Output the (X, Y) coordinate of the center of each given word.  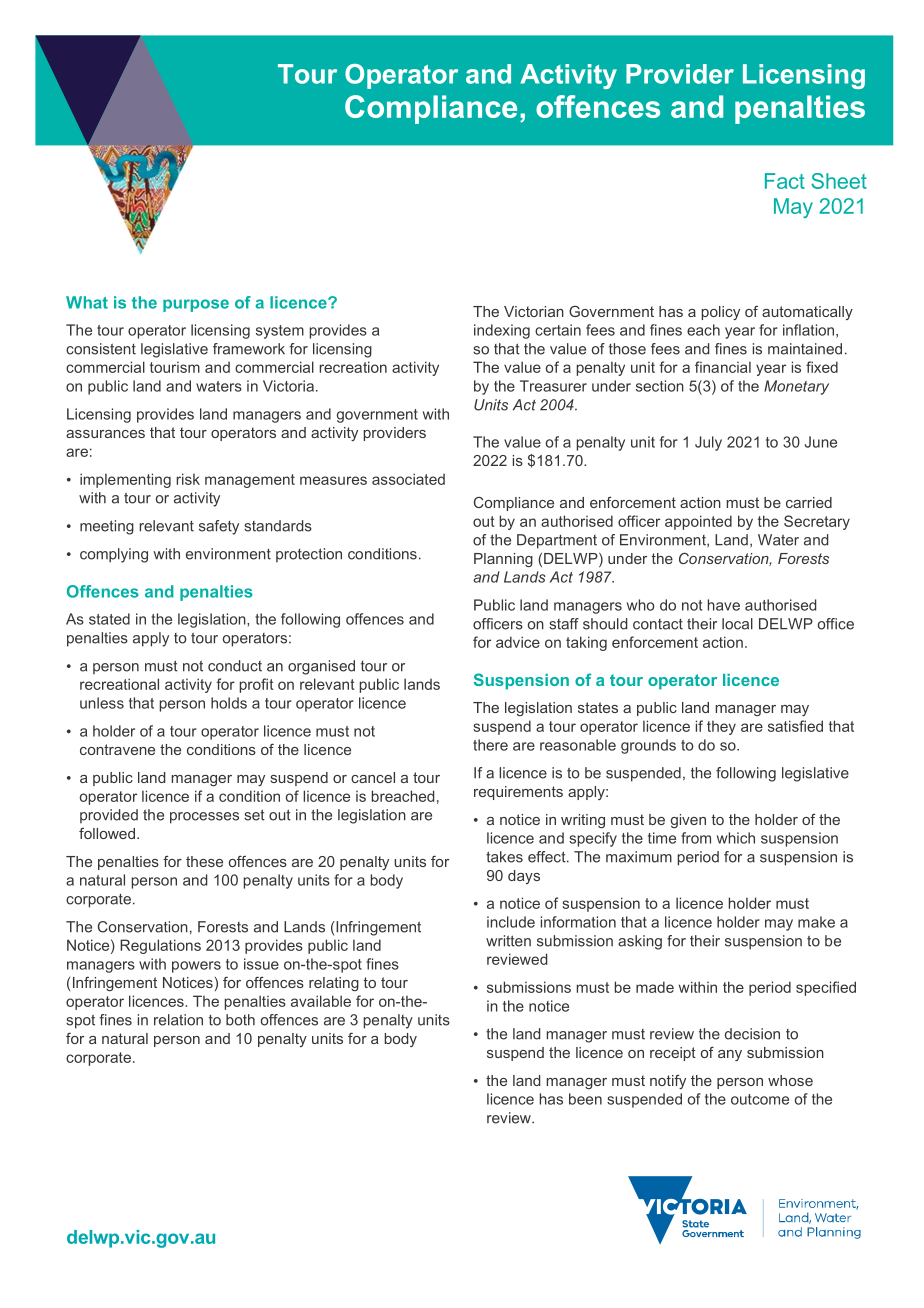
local (737, 624)
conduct (235, 666)
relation (178, 1020)
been (585, 1099)
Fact (785, 181)
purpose (196, 305)
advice (518, 642)
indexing (502, 331)
